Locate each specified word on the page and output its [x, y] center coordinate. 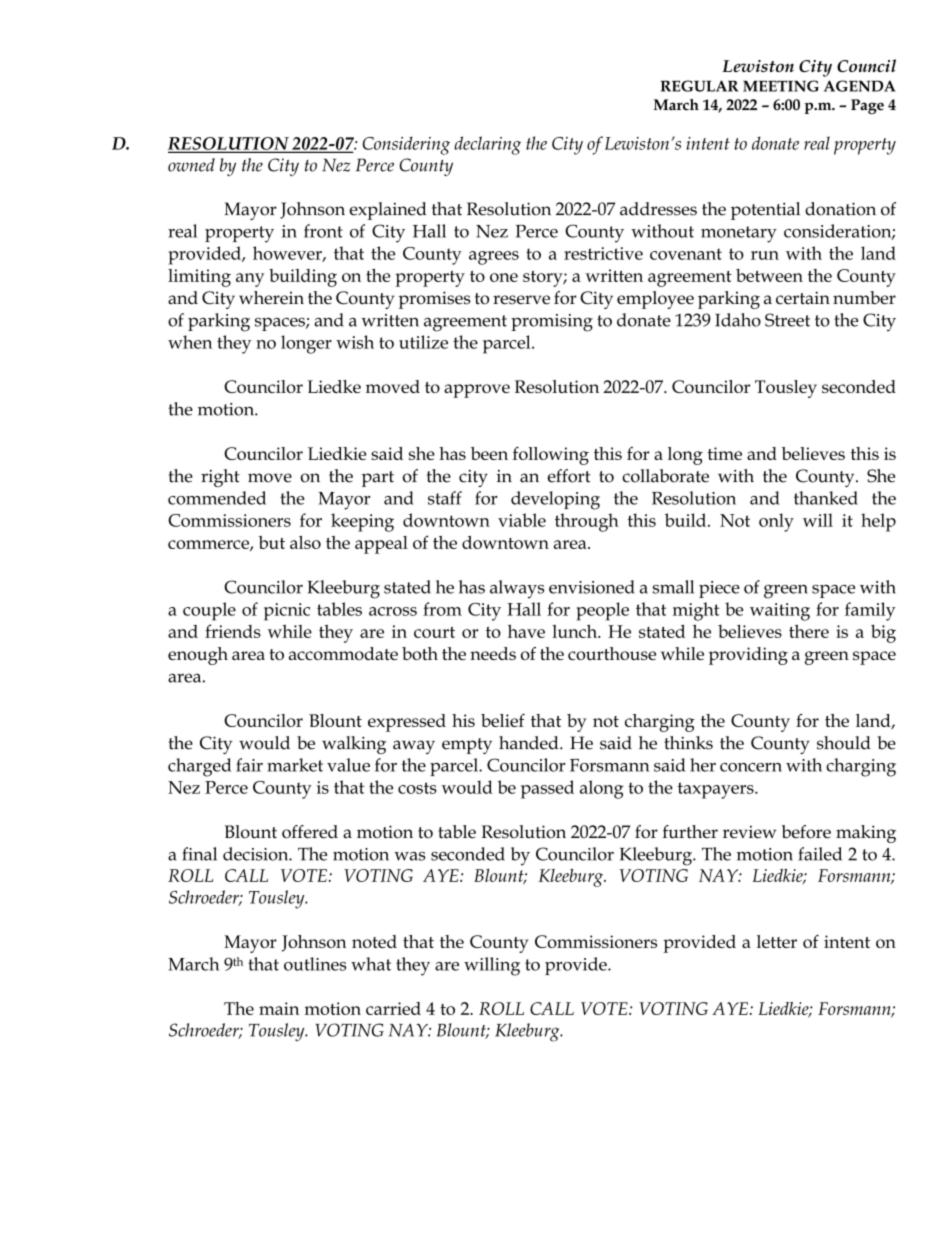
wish [355, 342]
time [725, 453]
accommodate [343, 653]
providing [748, 656]
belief [503, 720]
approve [477, 391]
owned [191, 165]
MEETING [781, 86]
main [279, 1008]
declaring [487, 145]
